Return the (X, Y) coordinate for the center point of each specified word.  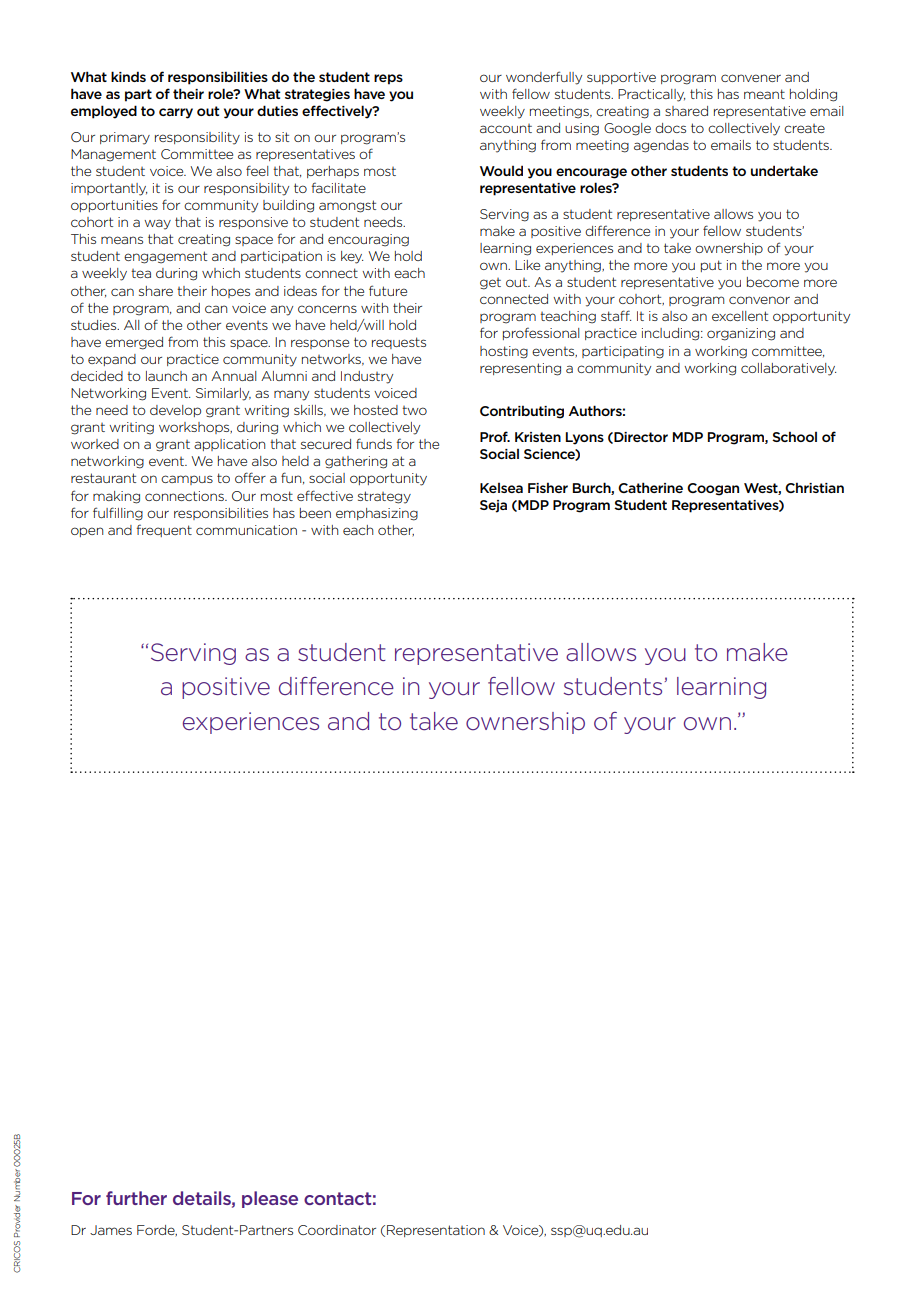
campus (187, 480)
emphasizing (377, 514)
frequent (164, 530)
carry (176, 113)
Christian (814, 487)
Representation (436, 1231)
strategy (384, 497)
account (506, 128)
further (136, 1198)
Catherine (650, 487)
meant (764, 94)
